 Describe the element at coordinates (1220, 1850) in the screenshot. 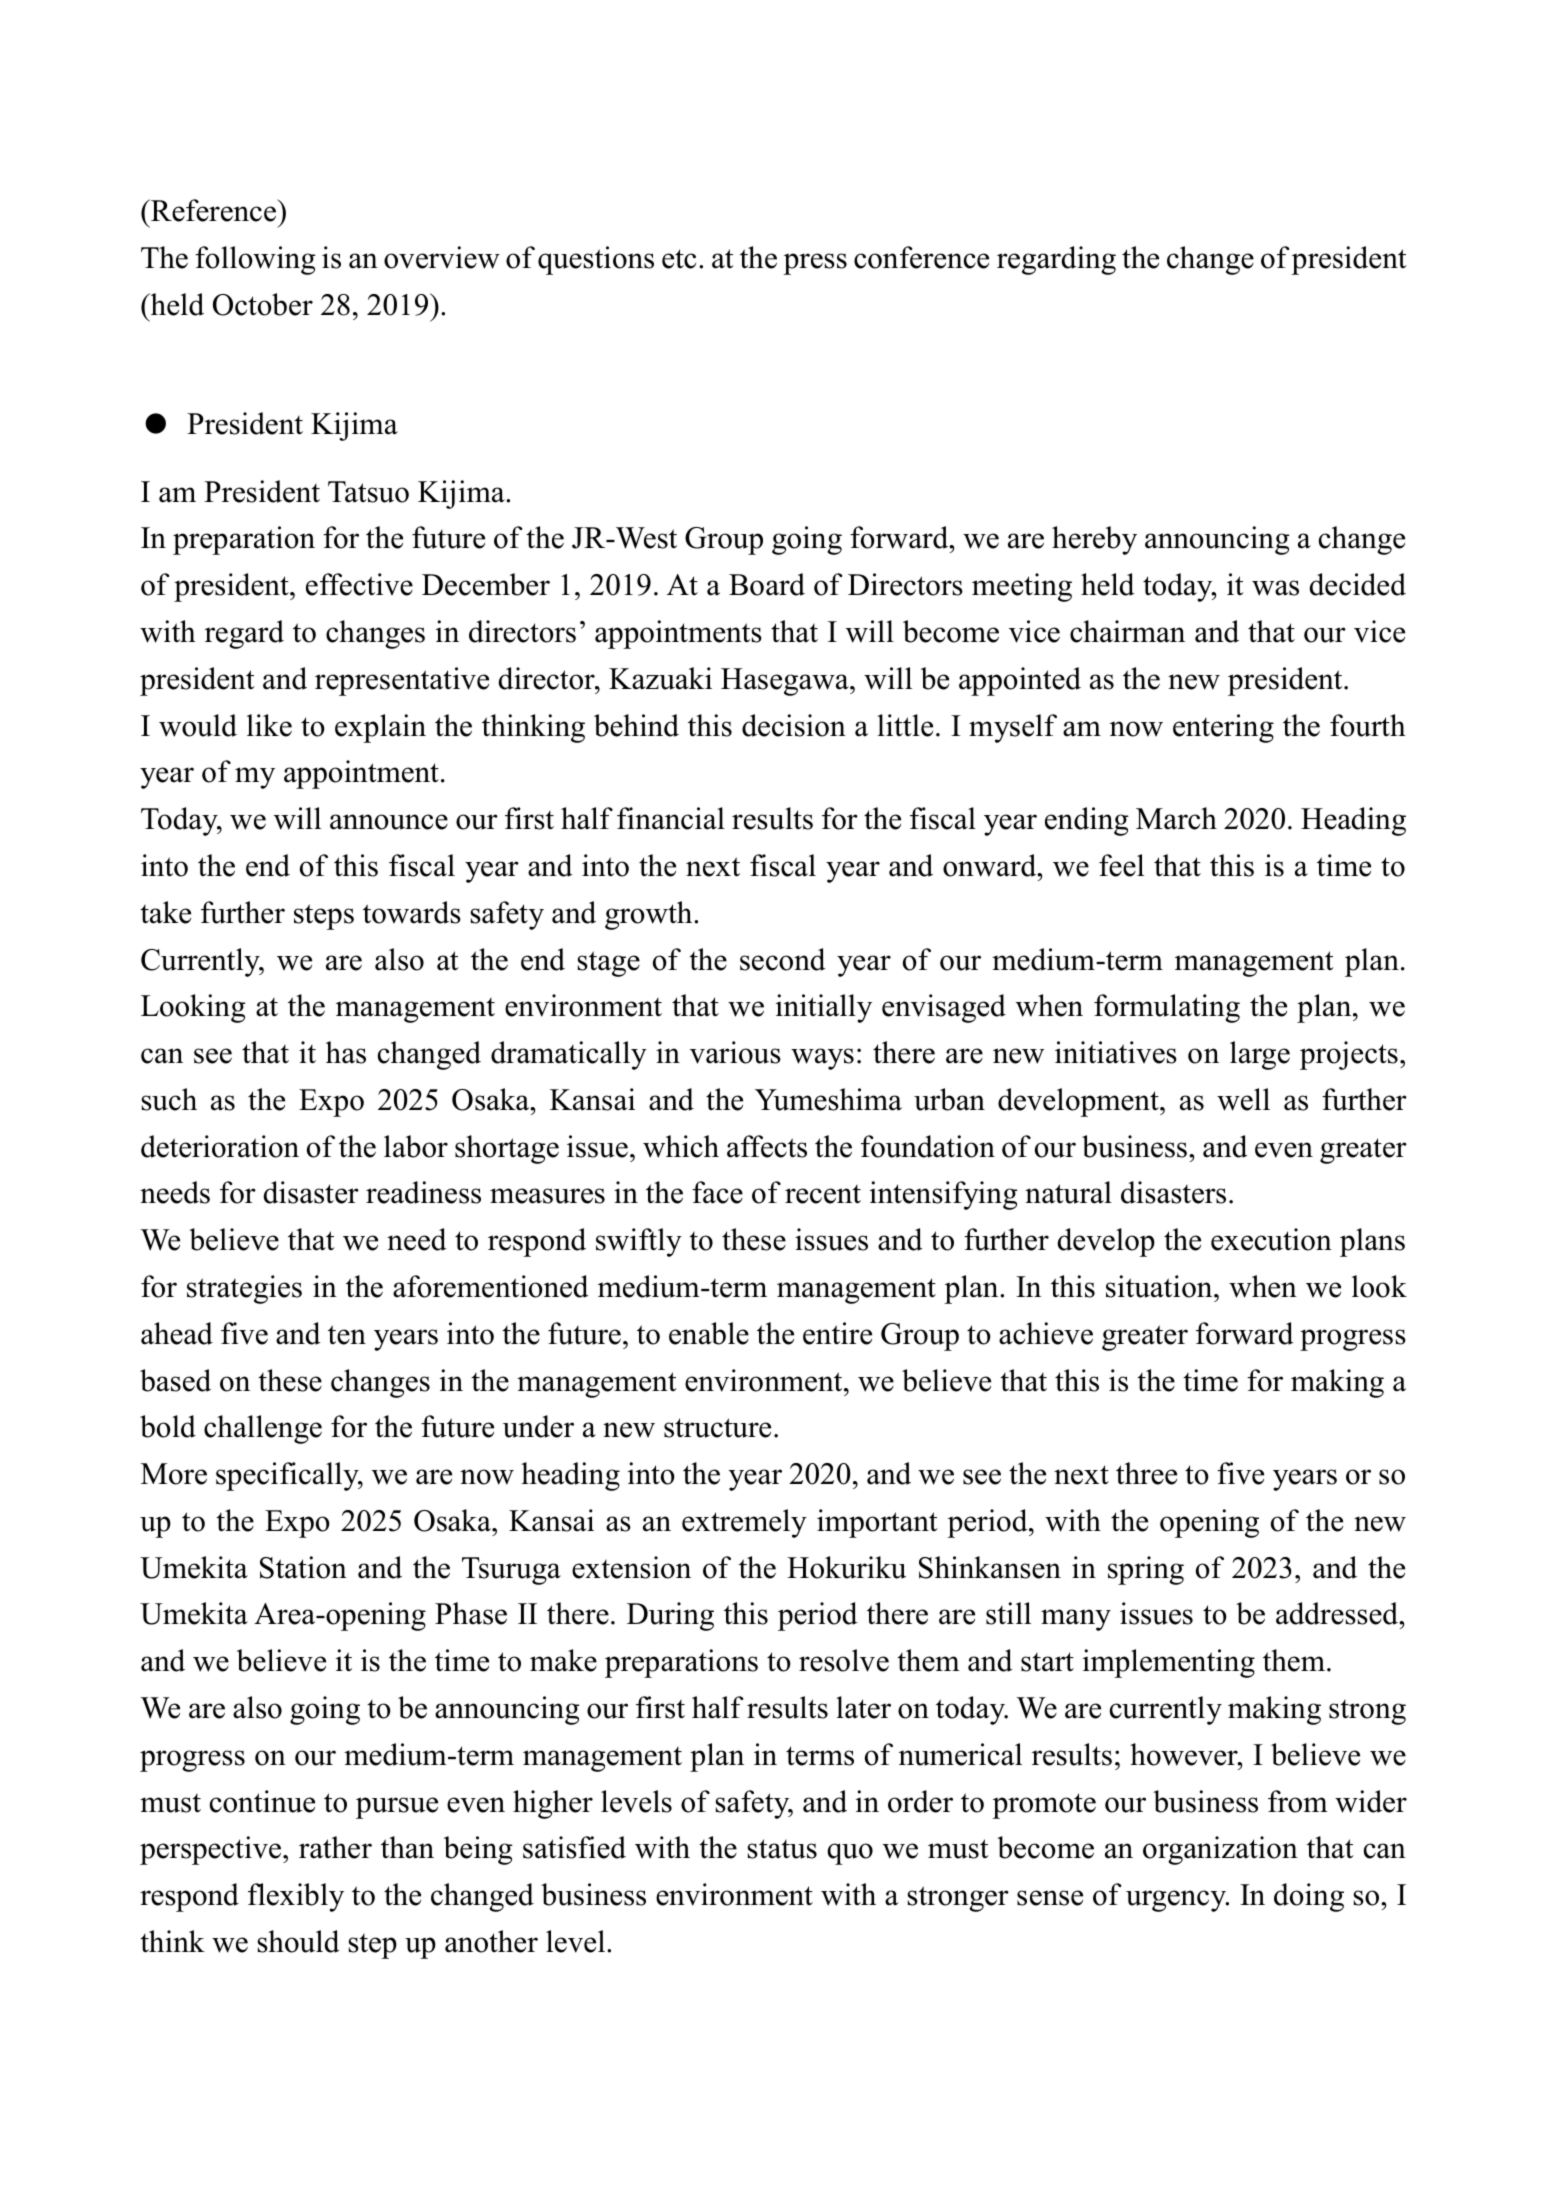

I see `organization` at that location.
